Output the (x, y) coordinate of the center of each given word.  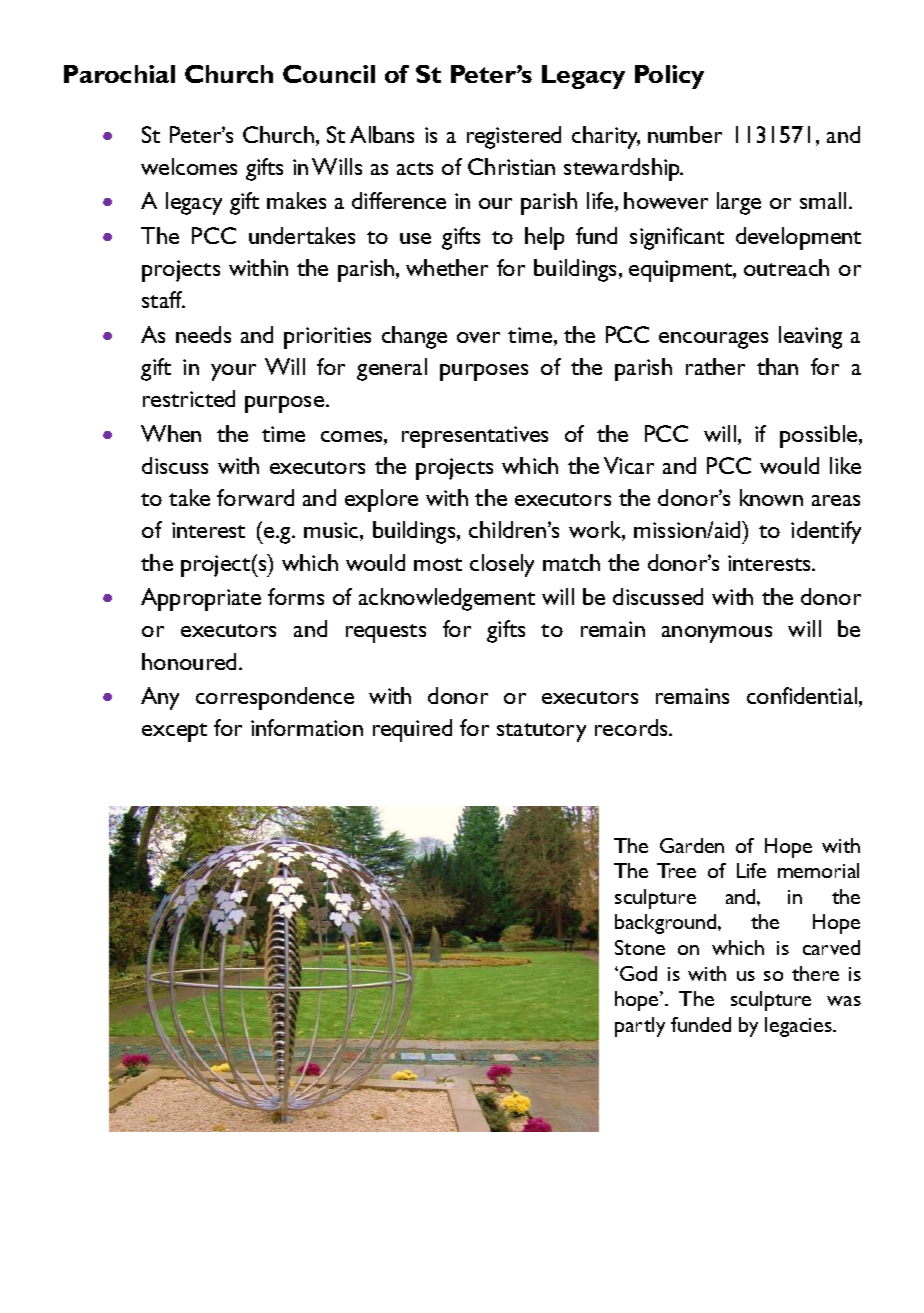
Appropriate (201, 599)
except (174, 732)
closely (502, 565)
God (638, 973)
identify (826, 532)
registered (514, 137)
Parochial (119, 74)
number (685, 134)
